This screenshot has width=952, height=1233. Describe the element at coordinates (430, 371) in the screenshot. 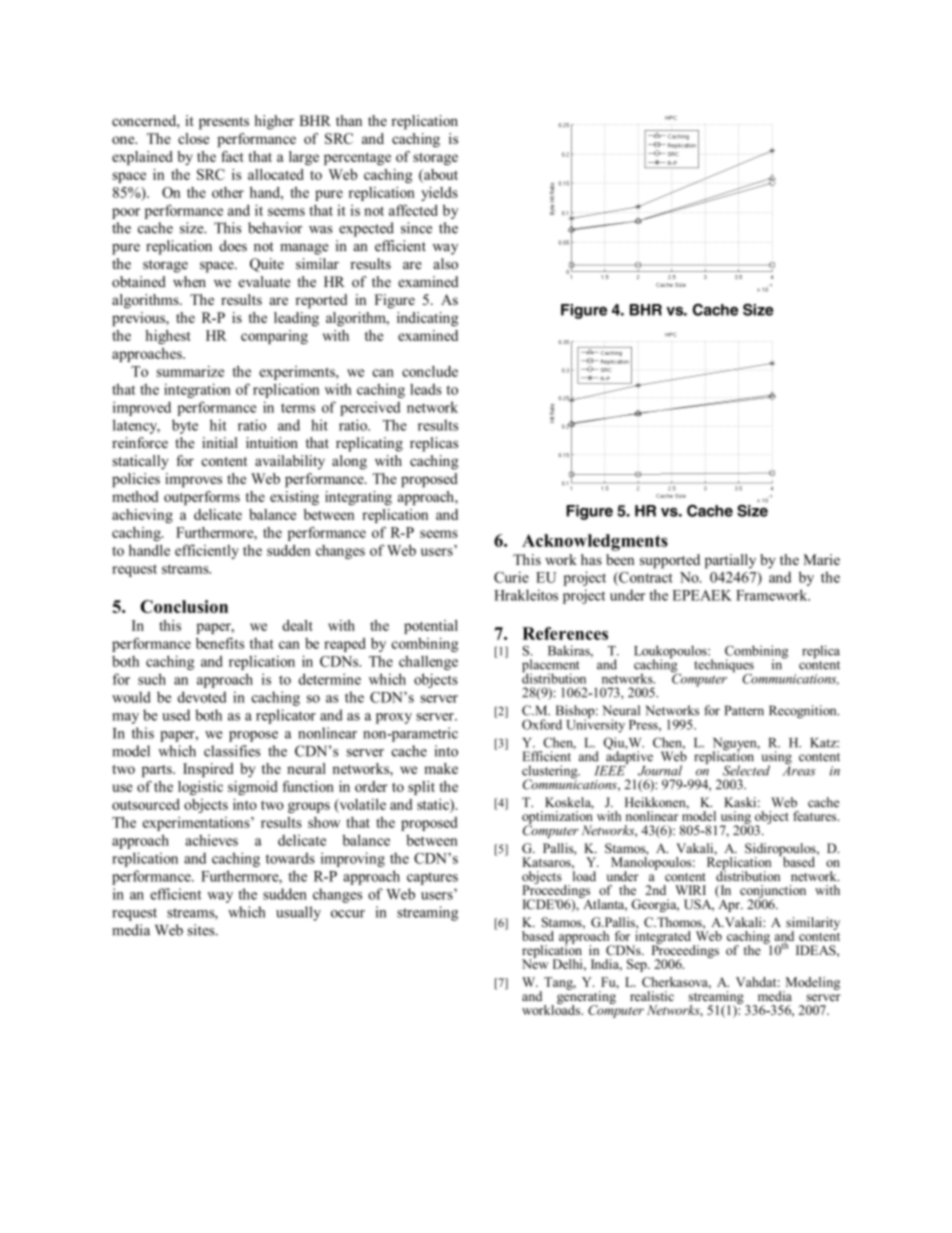

I see `conclude` at that location.
